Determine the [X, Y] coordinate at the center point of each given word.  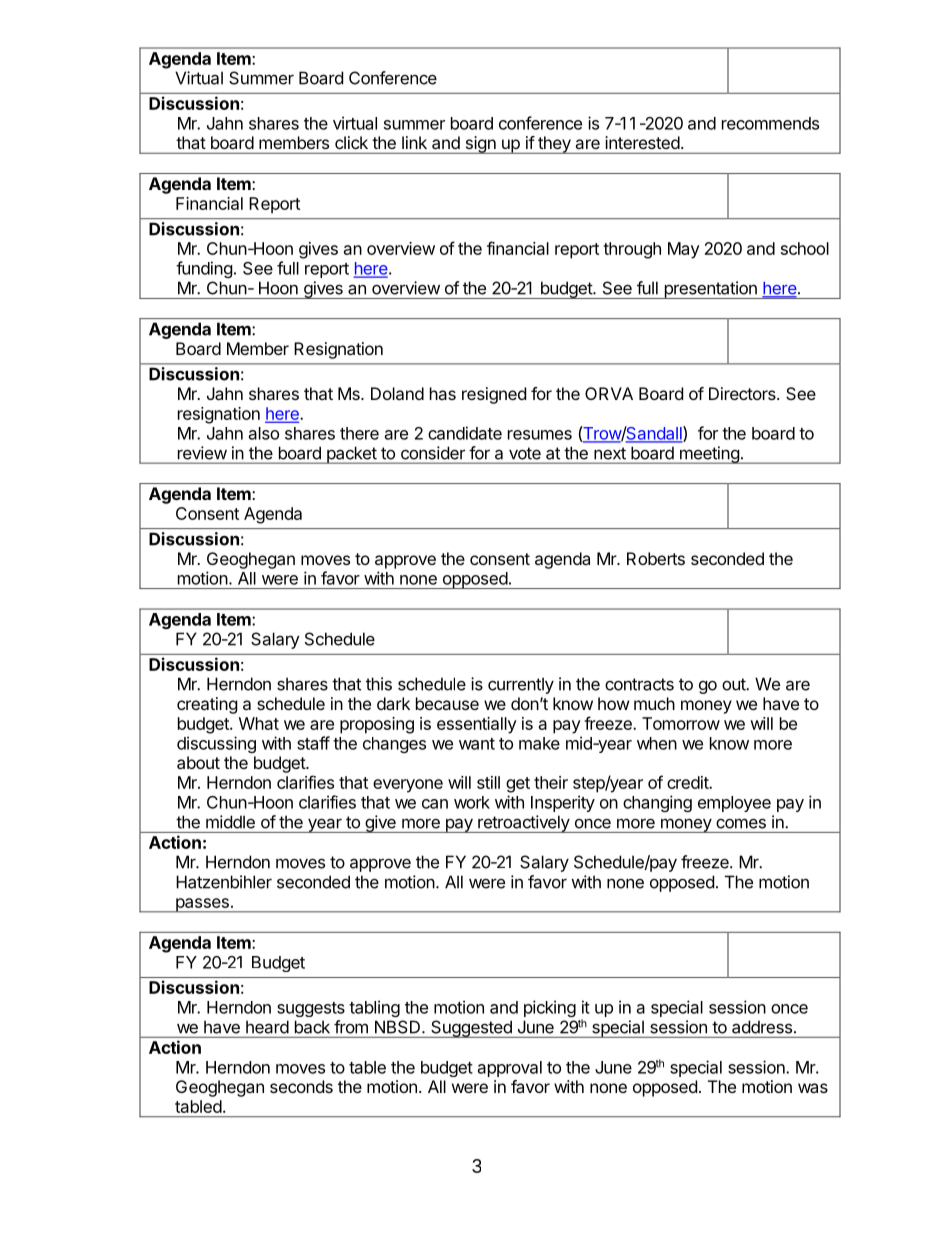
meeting [709, 455]
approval [510, 1069]
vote [525, 453]
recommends [770, 123]
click [351, 142]
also [264, 433]
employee [734, 804]
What [259, 723]
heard [267, 1027]
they [554, 145]
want [477, 744]
